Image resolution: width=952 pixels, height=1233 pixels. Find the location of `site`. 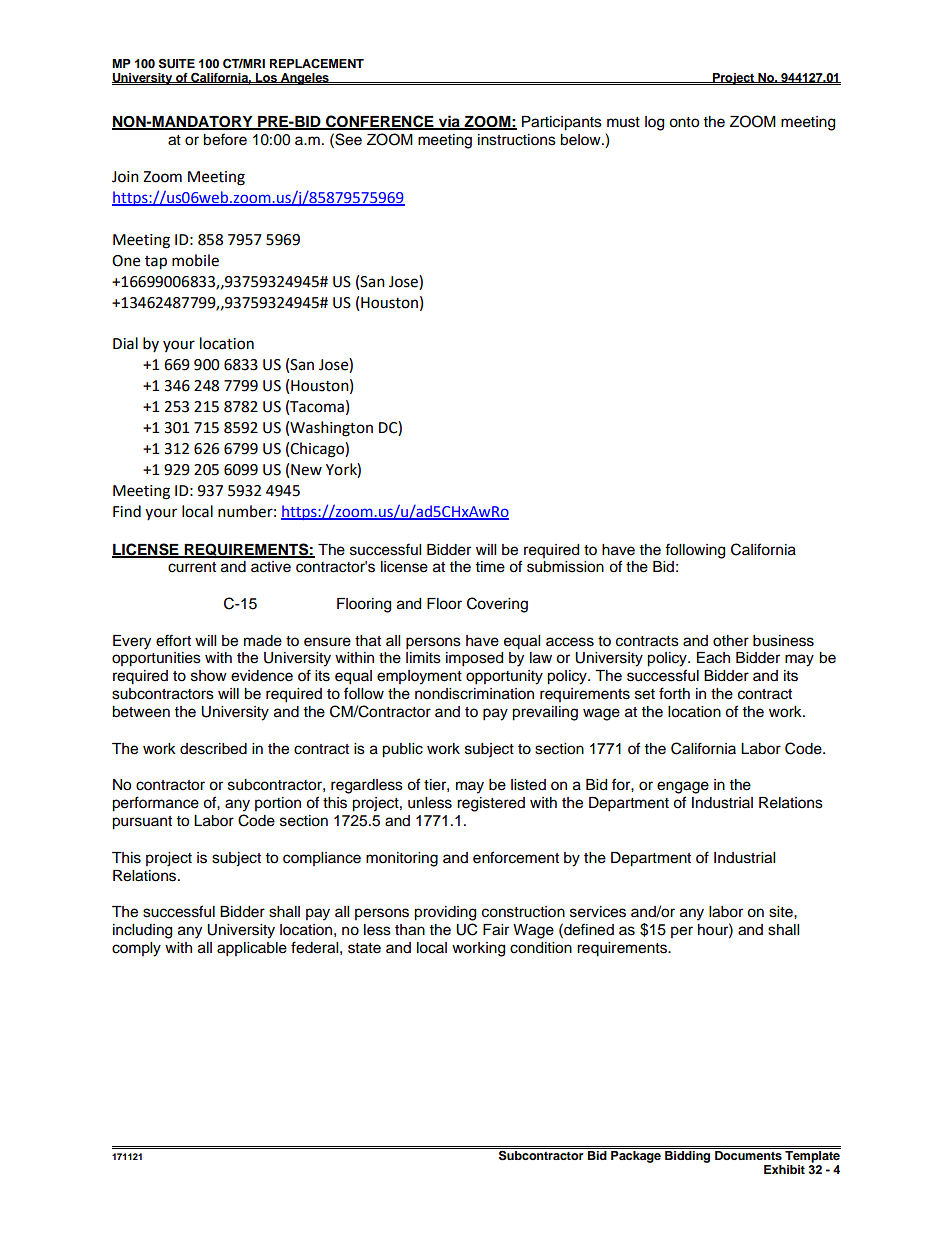

site is located at coordinates (782, 912).
